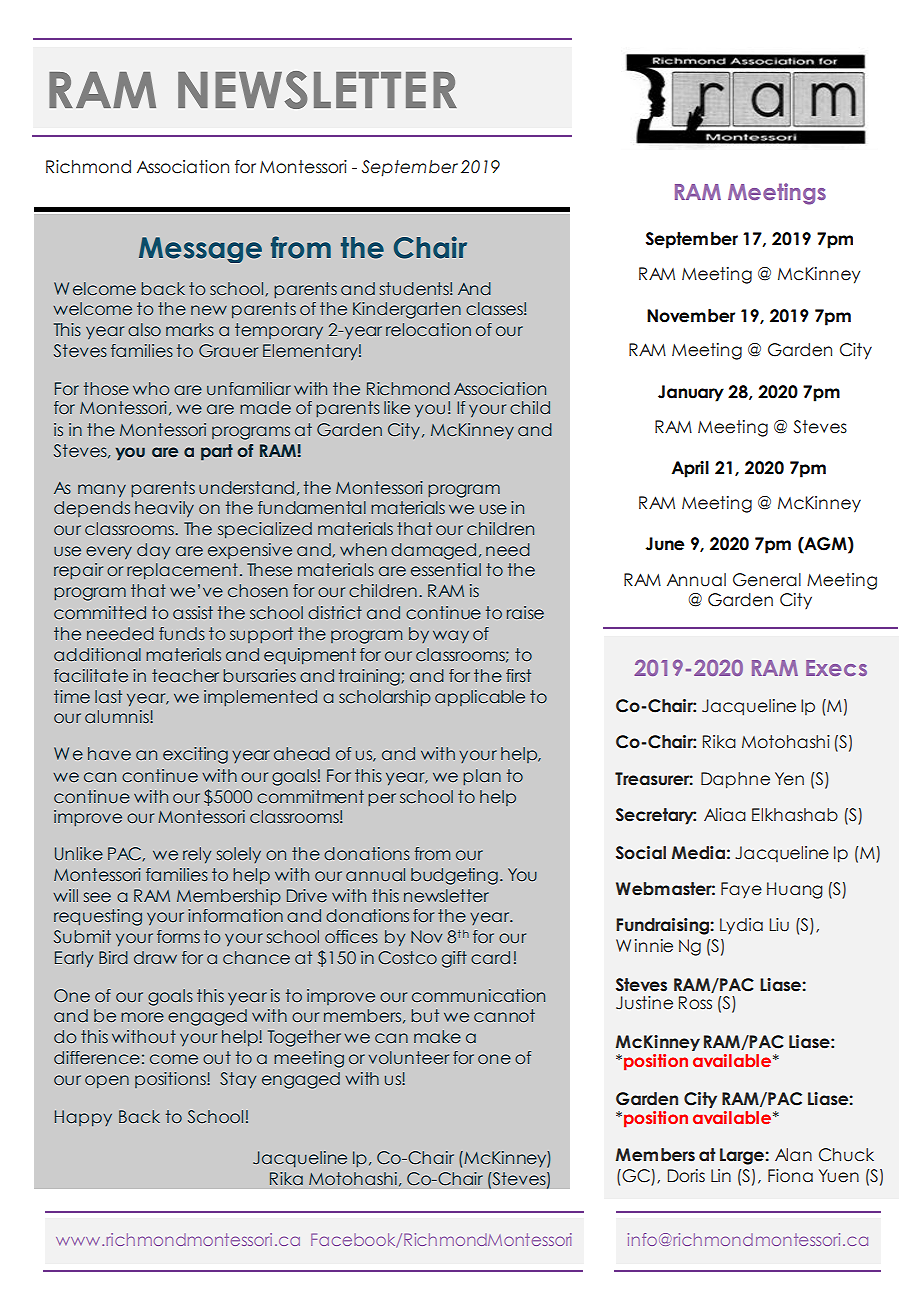 The width and height of the document is (924, 1308). What do you see at coordinates (482, 777) in the document?
I see `plan` at bounding box center [482, 777].
